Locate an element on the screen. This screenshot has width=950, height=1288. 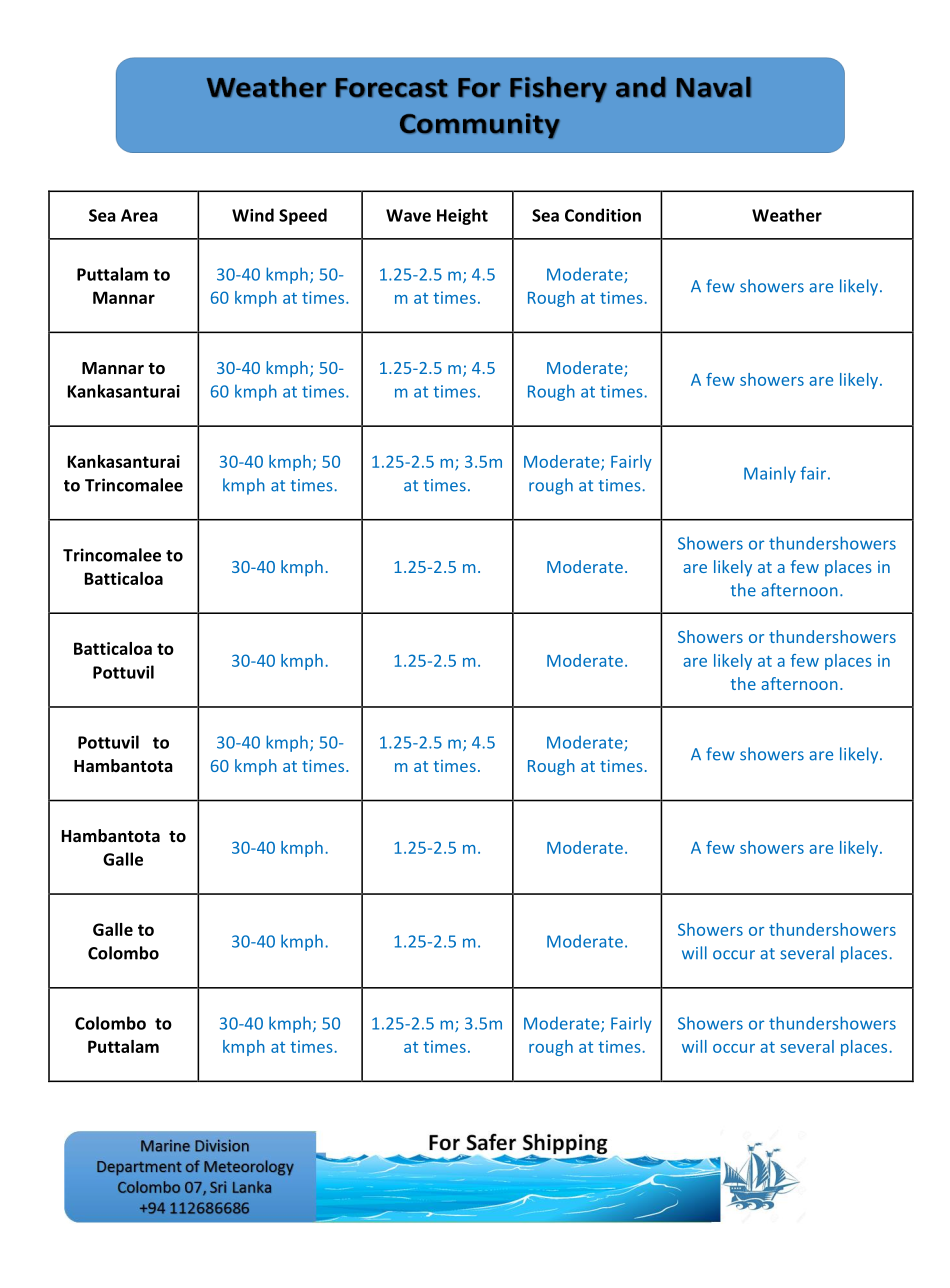
Wave is located at coordinates (408, 215).
